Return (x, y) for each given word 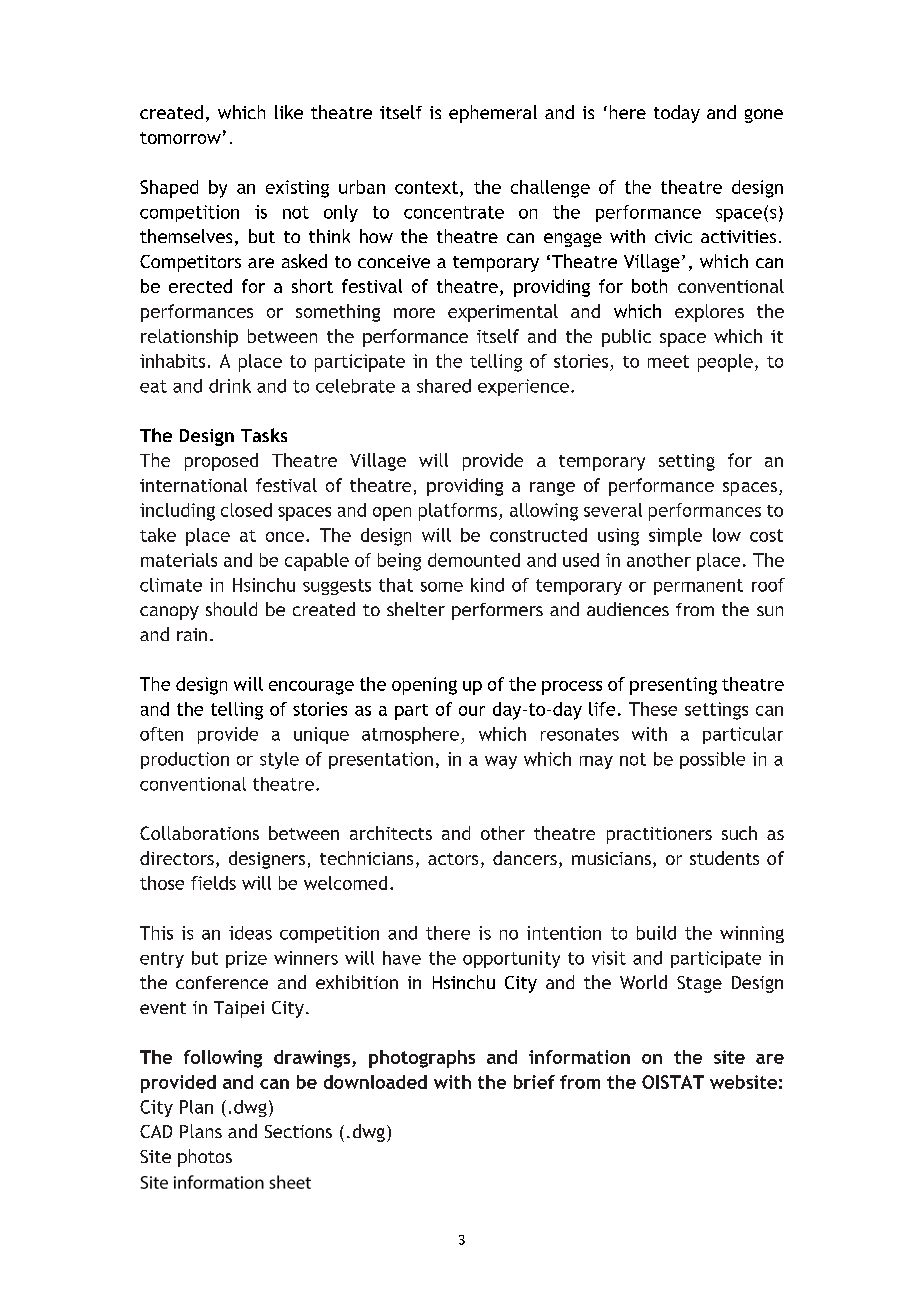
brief (534, 1082)
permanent (698, 587)
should (231, 609)
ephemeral (493, 114)
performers (497, 611)
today (677, 114)
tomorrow (180, 138)
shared (444, 386)
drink (230, 386)
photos (205, 1158)
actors (453, 859)
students (724, 858)
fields (213, 883)
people (725, 363)
